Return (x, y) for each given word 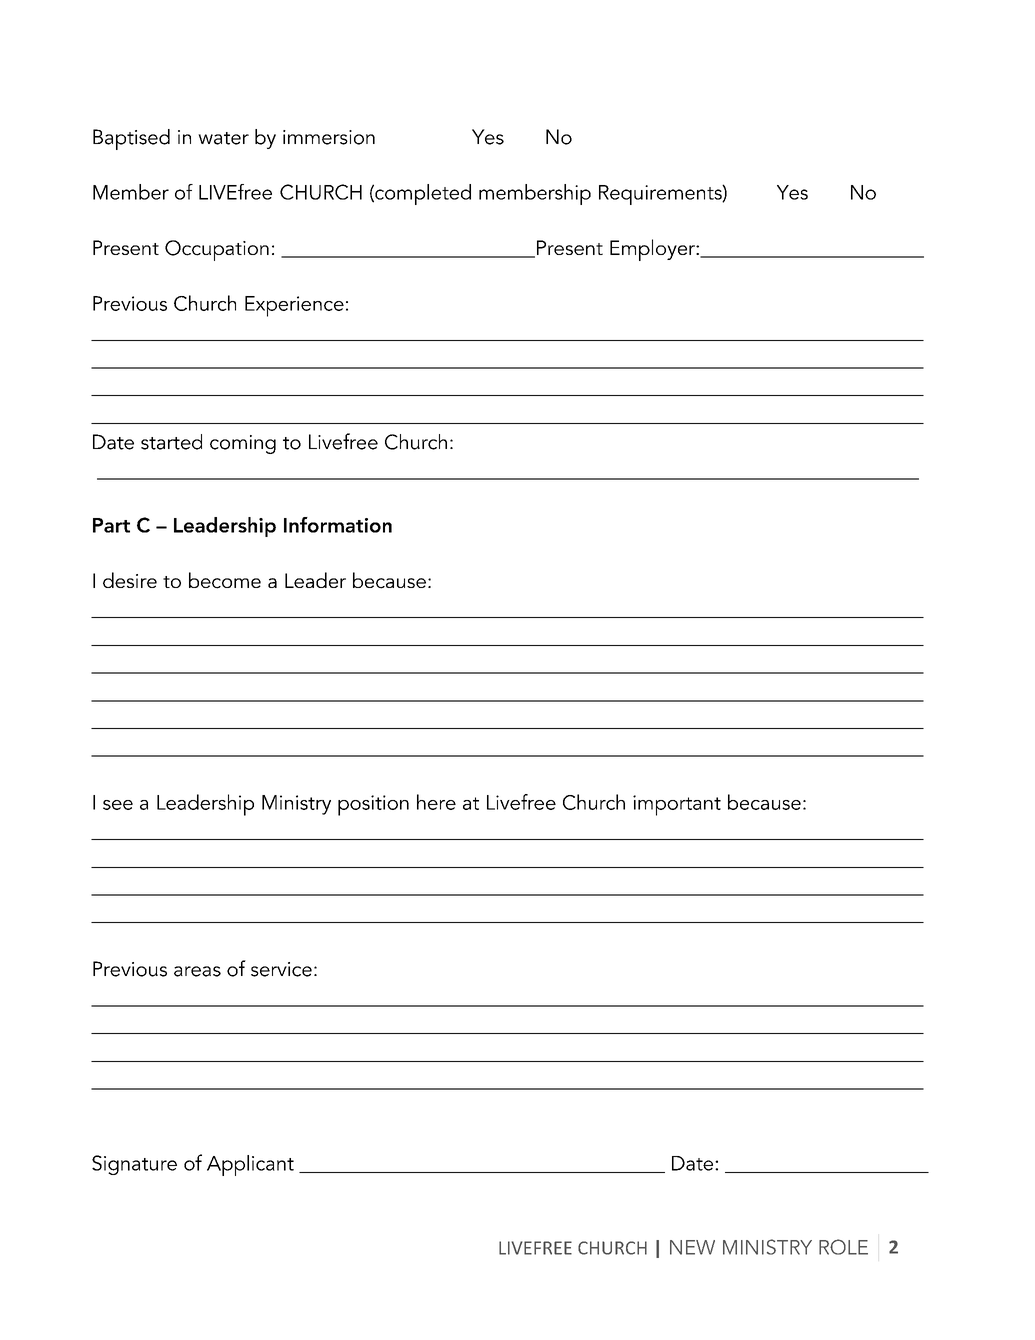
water (223, 138)
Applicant (250, 1165)
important (677, 805)
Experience (294, 306)
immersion (329, 137)
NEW (692, 1247)
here (436, 802)
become (225, 580)
